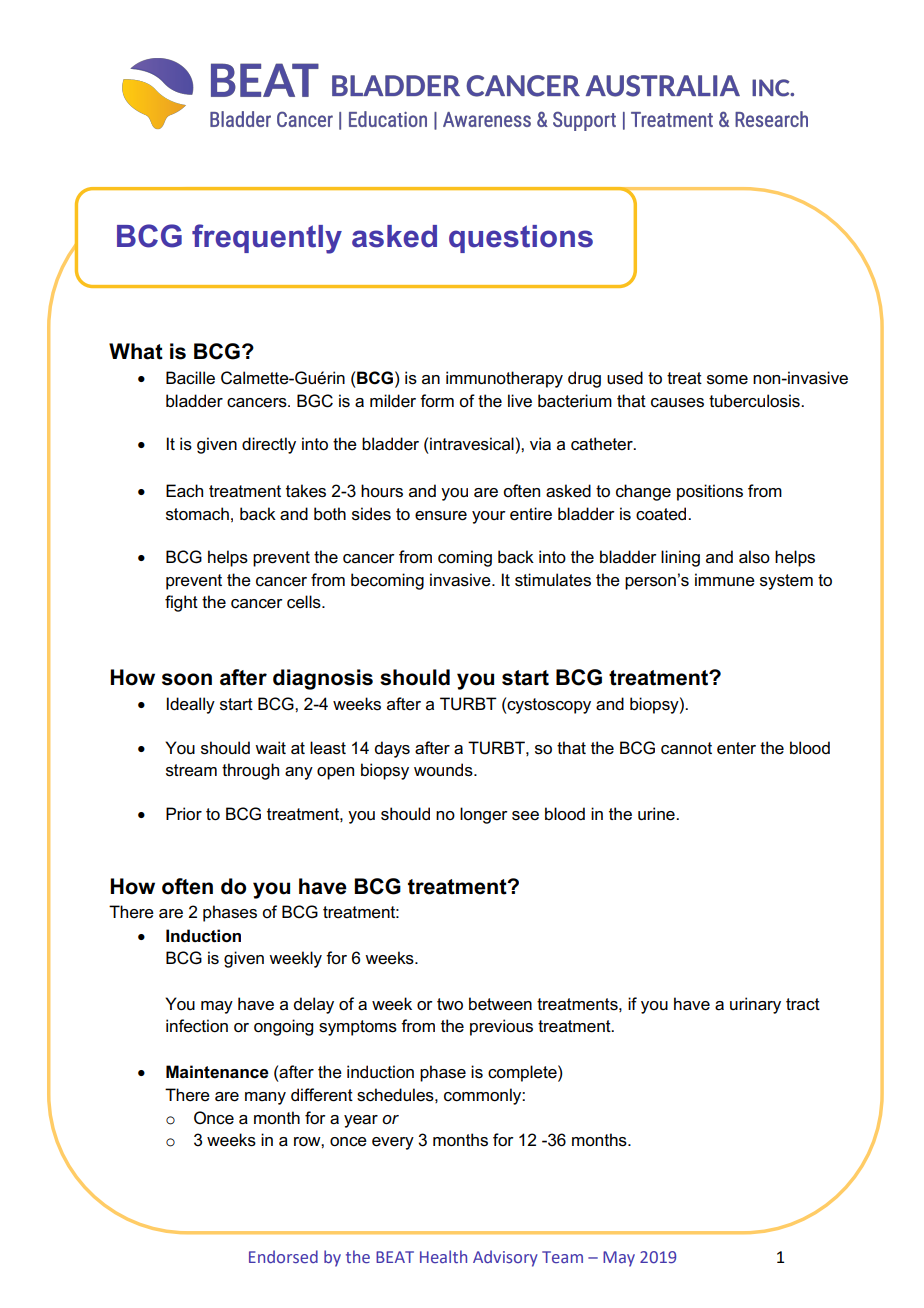  I want to click on questions, so click(521, 239).
